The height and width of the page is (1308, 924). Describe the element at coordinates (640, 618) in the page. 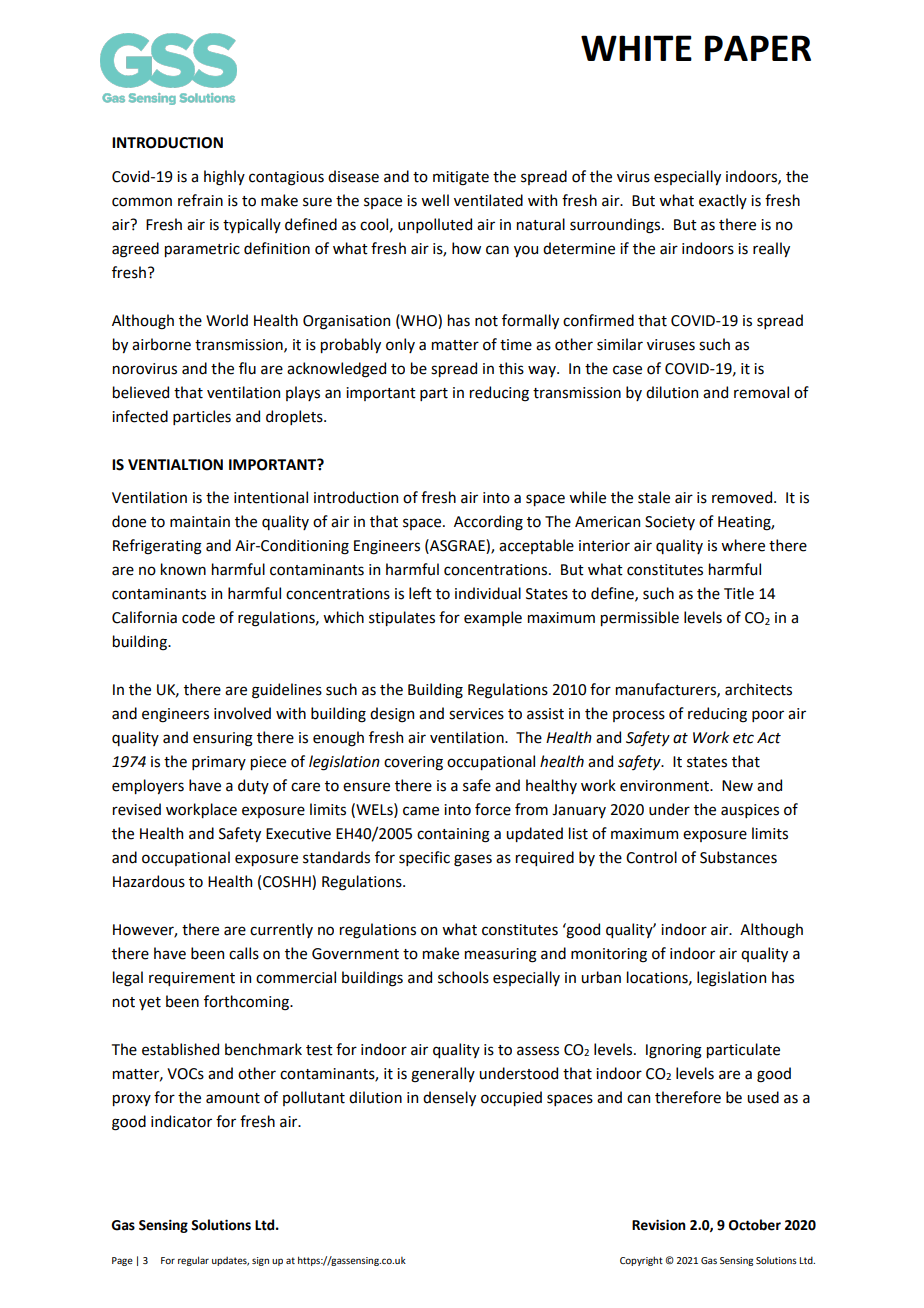

I see `permissible` at that location.
